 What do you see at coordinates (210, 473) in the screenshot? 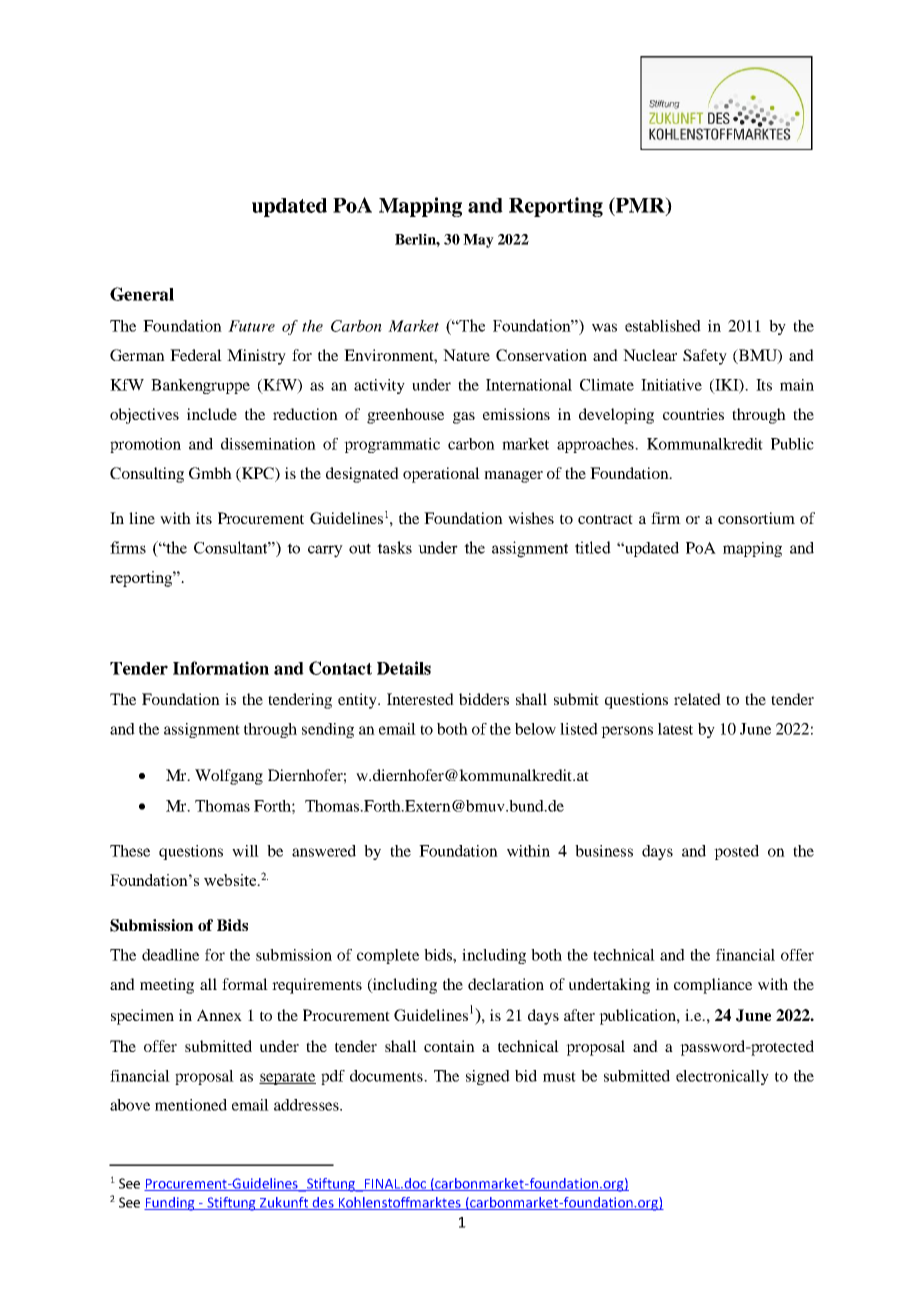
I see `Gmbh` at bounding box center [210, 473].
